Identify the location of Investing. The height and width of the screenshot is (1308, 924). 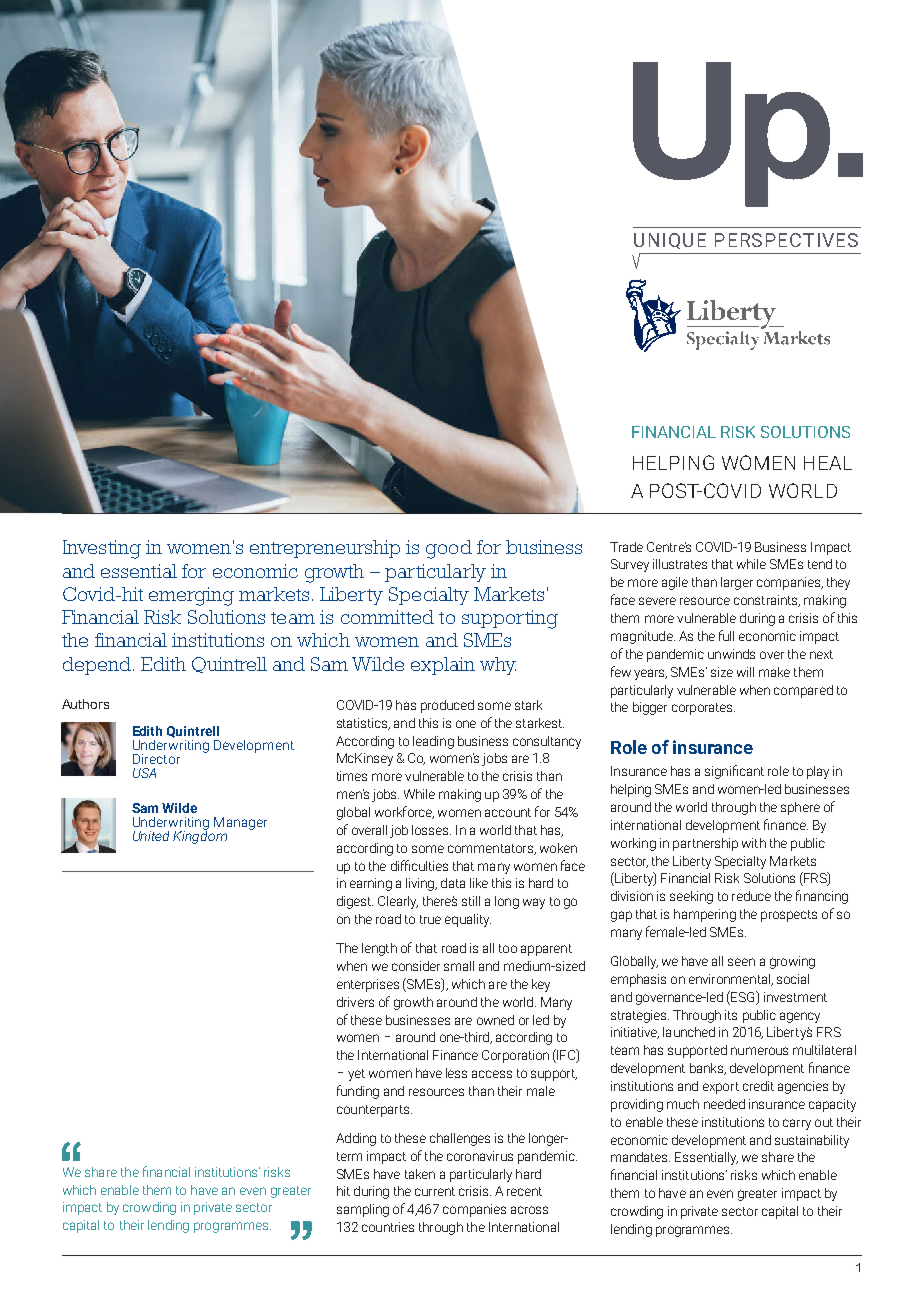
(102, 549).
